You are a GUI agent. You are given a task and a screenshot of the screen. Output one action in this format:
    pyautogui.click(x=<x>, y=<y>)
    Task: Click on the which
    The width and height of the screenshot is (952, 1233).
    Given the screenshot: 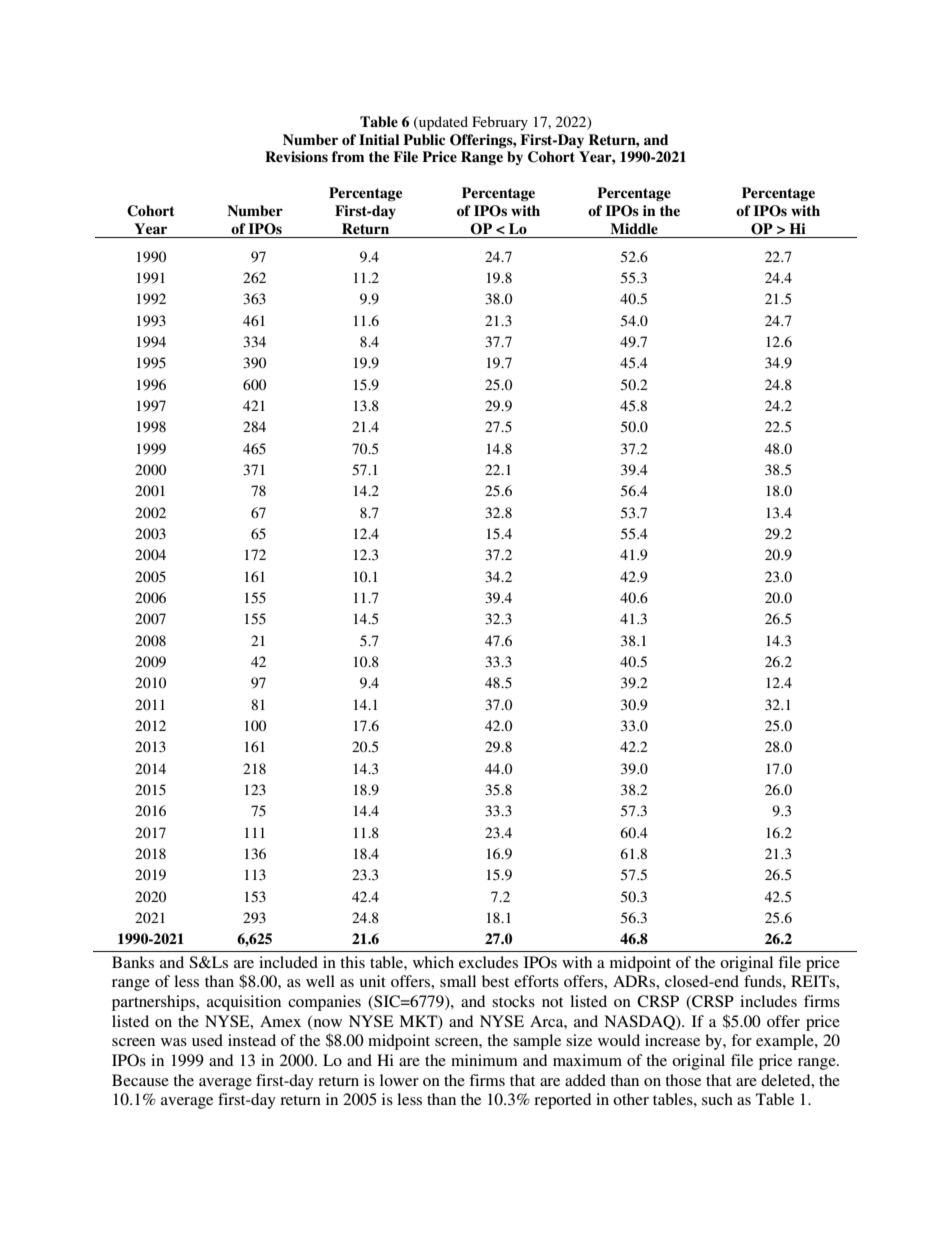 What is the action you would take?
    pyautogui.click(x=433, y=962)
